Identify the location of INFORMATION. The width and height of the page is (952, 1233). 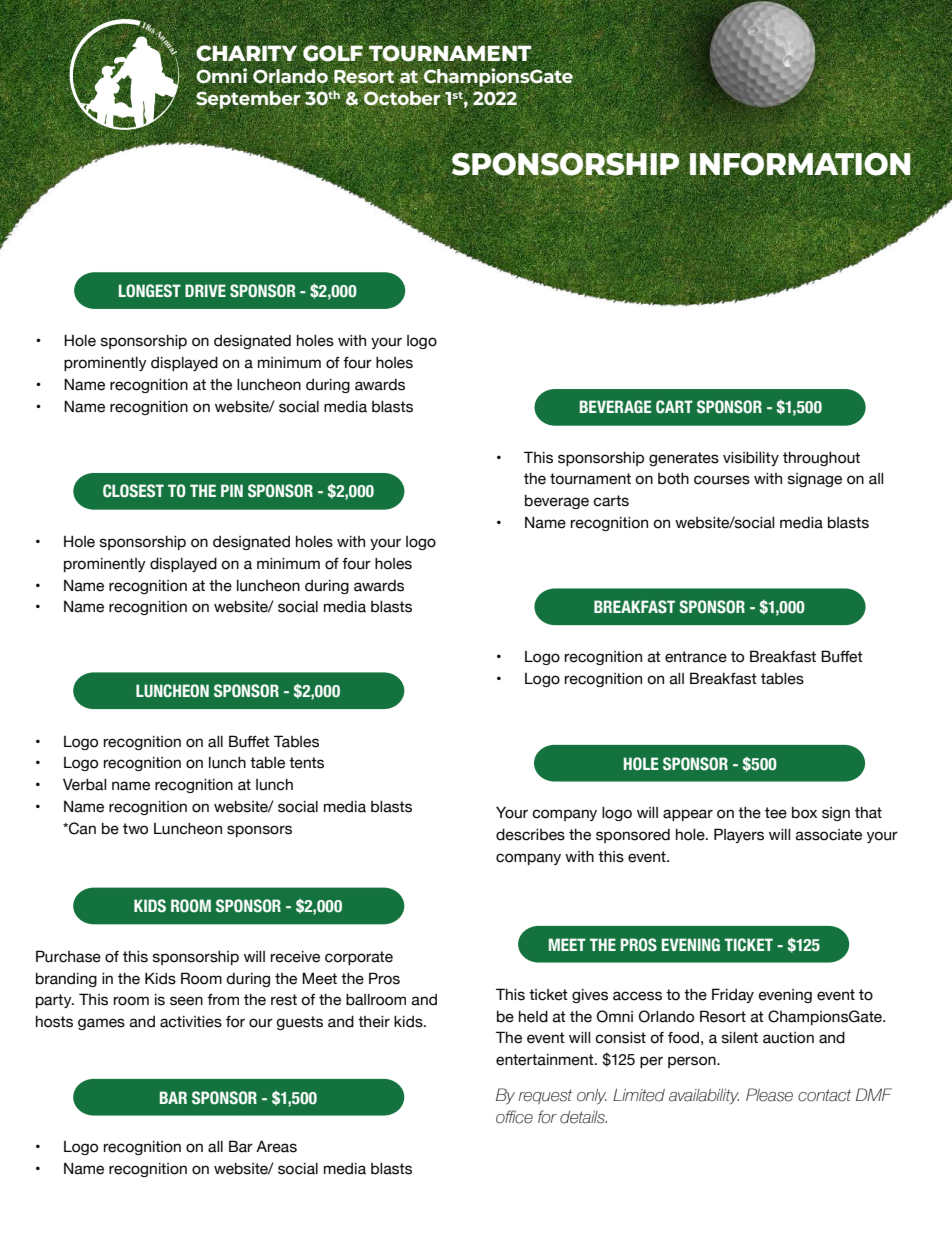
(800, 164).
